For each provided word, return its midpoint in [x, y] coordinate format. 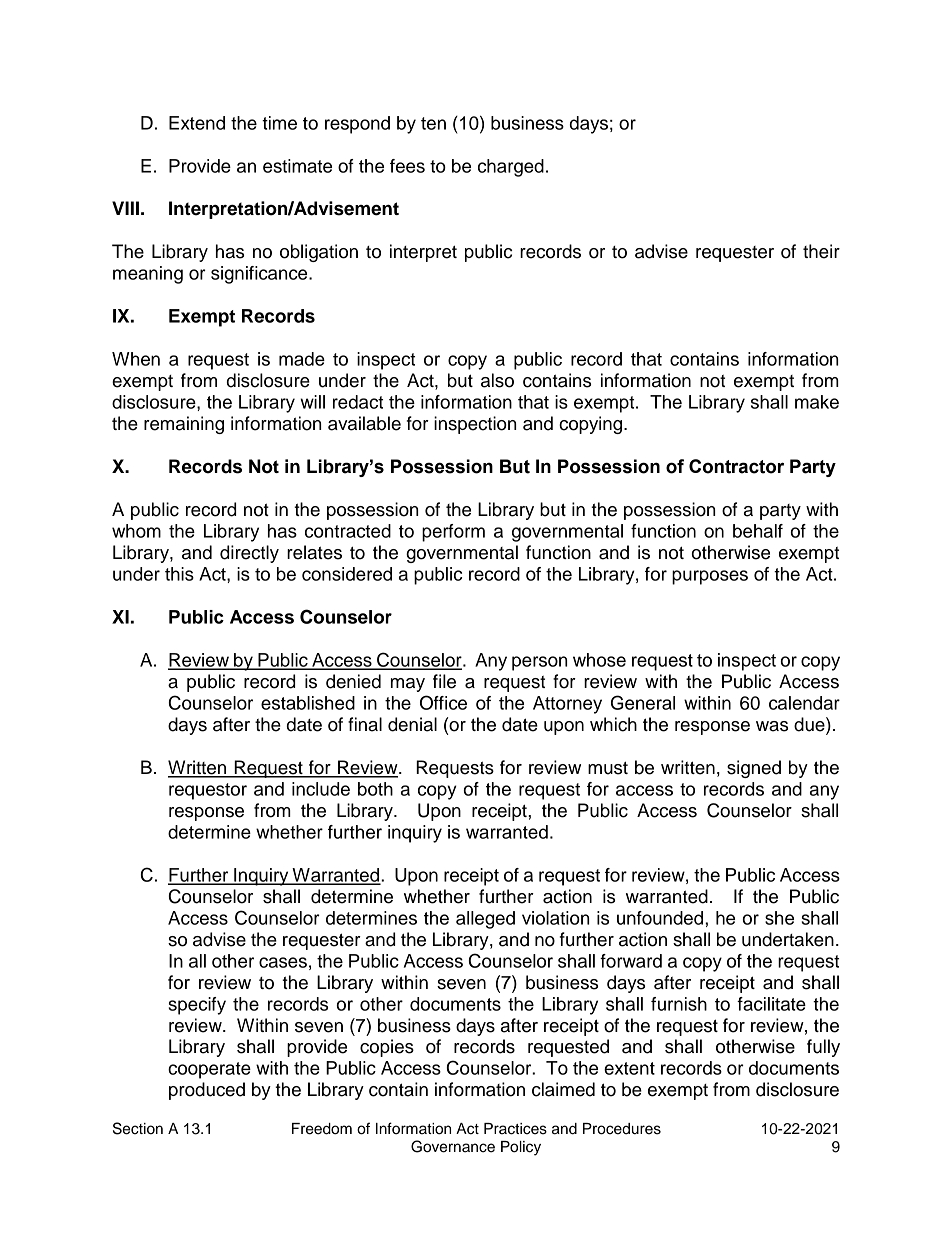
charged [511, 168]
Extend [197, 123]
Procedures [622, 1129]
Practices [515, 1129]
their [821, 251]
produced [207, 1091]
